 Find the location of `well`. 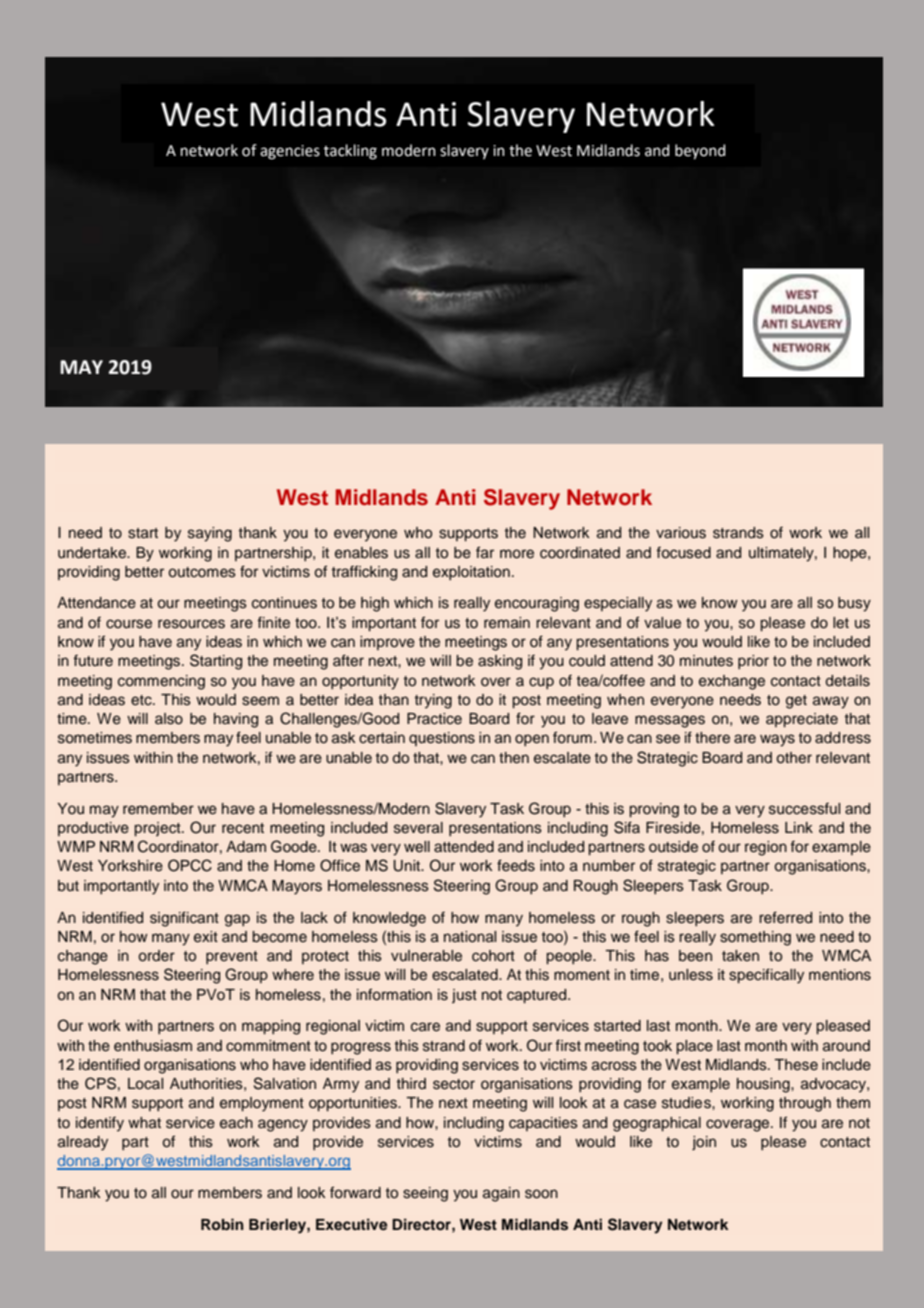

well is located at coordinates (417, 847).
